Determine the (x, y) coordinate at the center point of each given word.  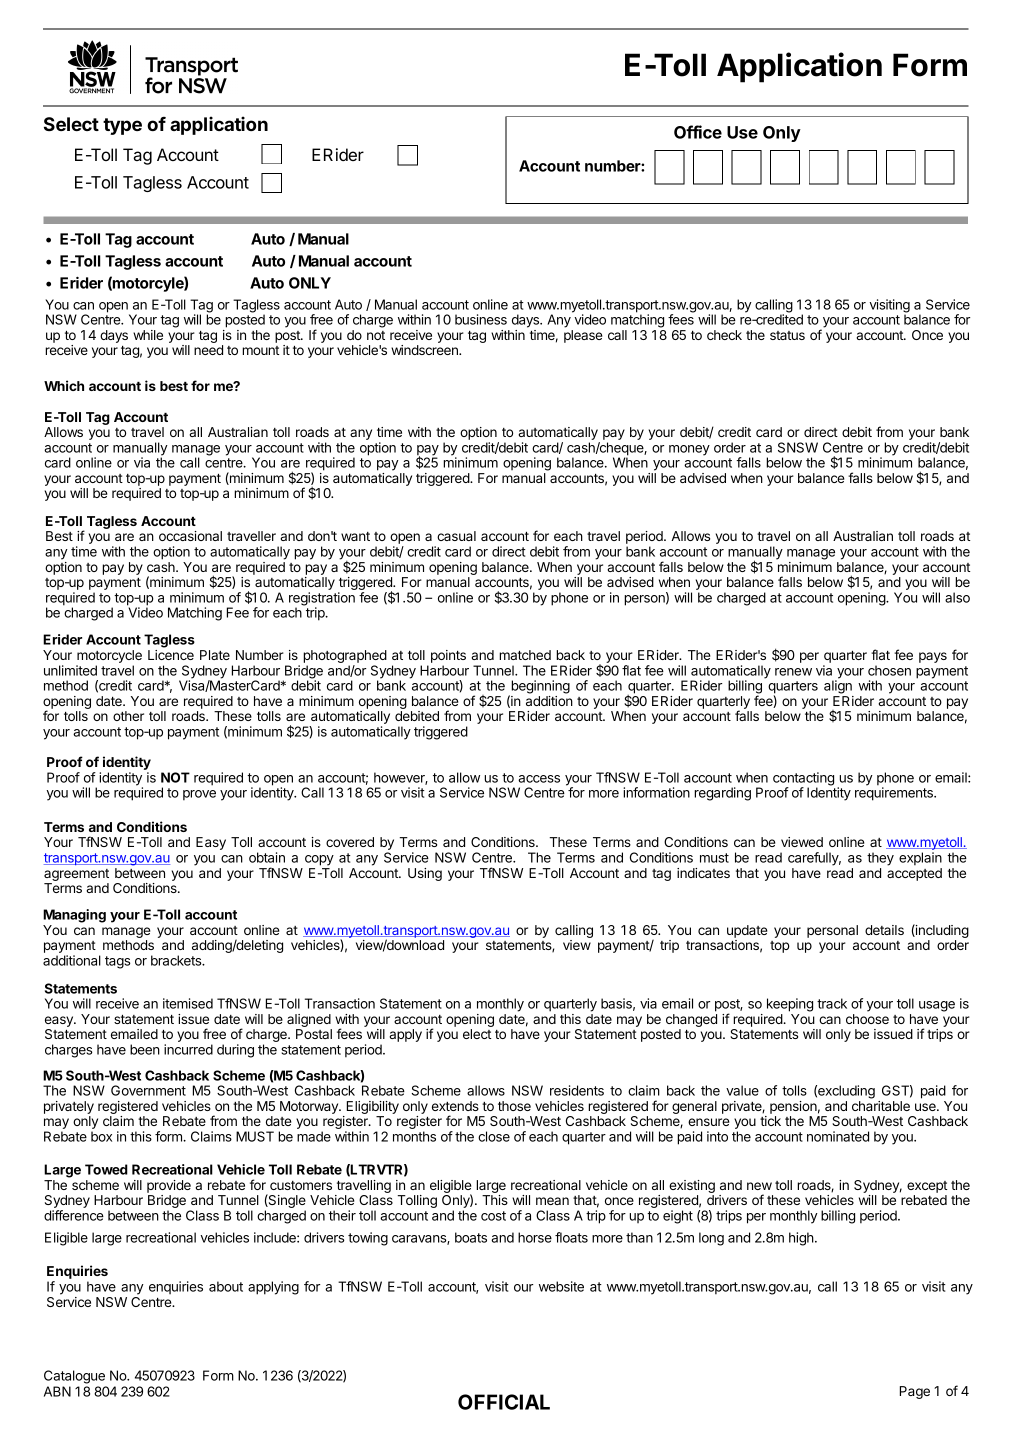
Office (698, 132)
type (122, 126)
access (539, 779)
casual (456, 536)
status (787, 335)
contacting (803, 780)
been (145, 1049)
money (689, 450)
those (514, 1106)
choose (867, 1019)
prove (199, 795)
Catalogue (74, 1377)
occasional (190, 536)
